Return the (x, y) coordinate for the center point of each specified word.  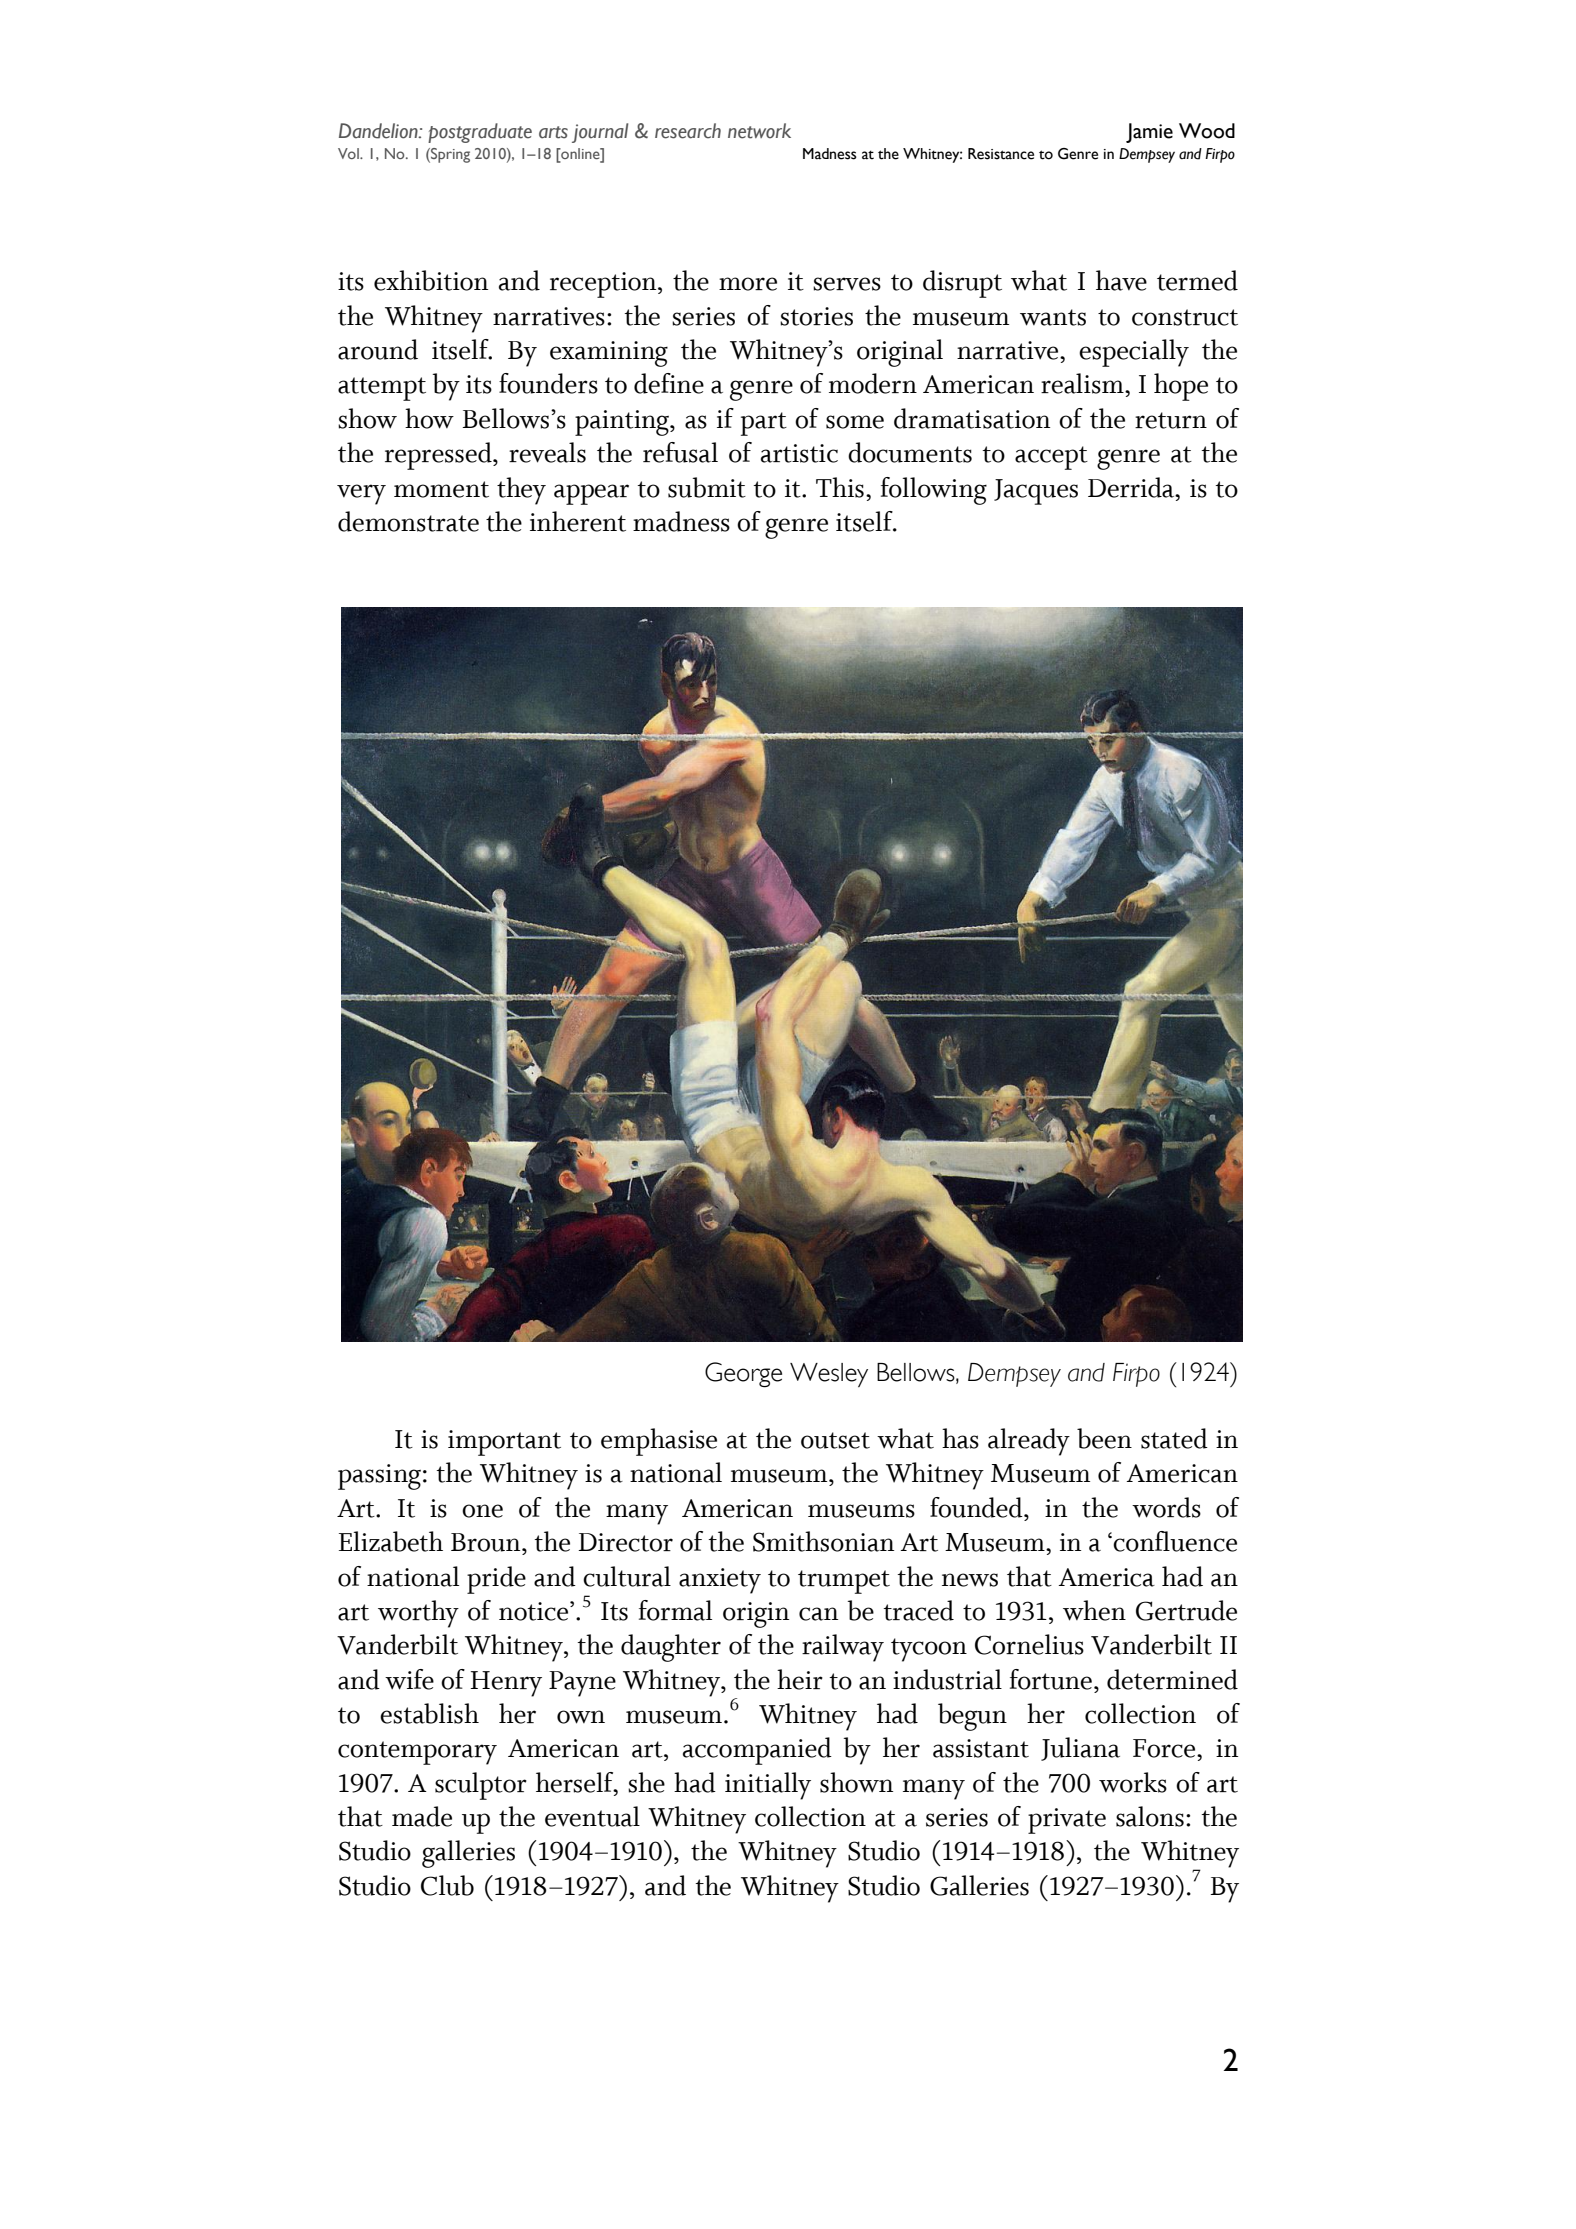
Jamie (1149, 133)
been (1104, 1438)
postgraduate (480, 133)
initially (768, 1786)
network (759, 131)
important (504, 1443)
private (1067, 1821)
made (422, 1816)
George (743, 1375)
